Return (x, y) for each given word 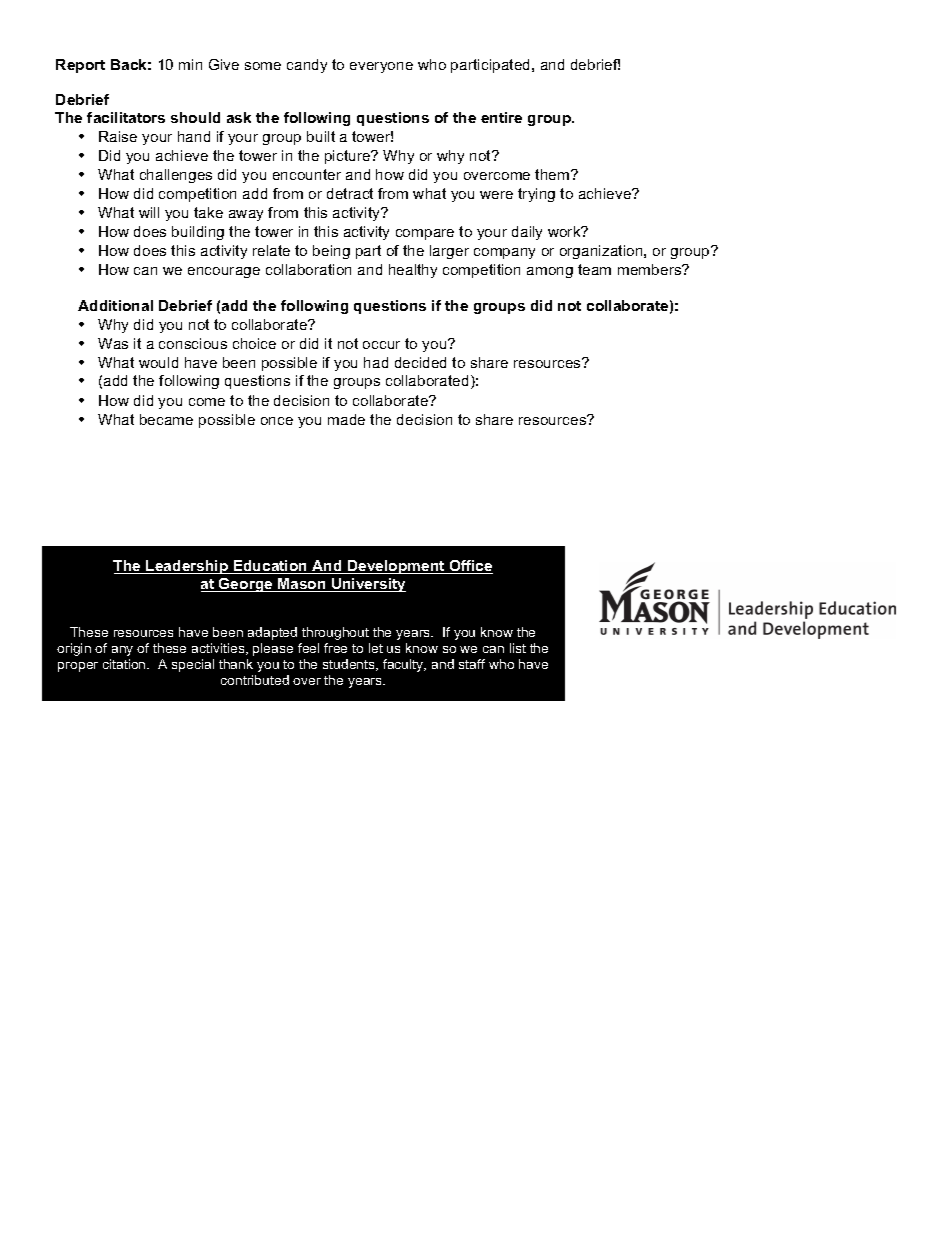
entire (501, 117)
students (350, 665)
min (190, 64)
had (376, 362)
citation (125, 664)
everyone (381, 67)
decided (420, 362)
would (158, 362)
